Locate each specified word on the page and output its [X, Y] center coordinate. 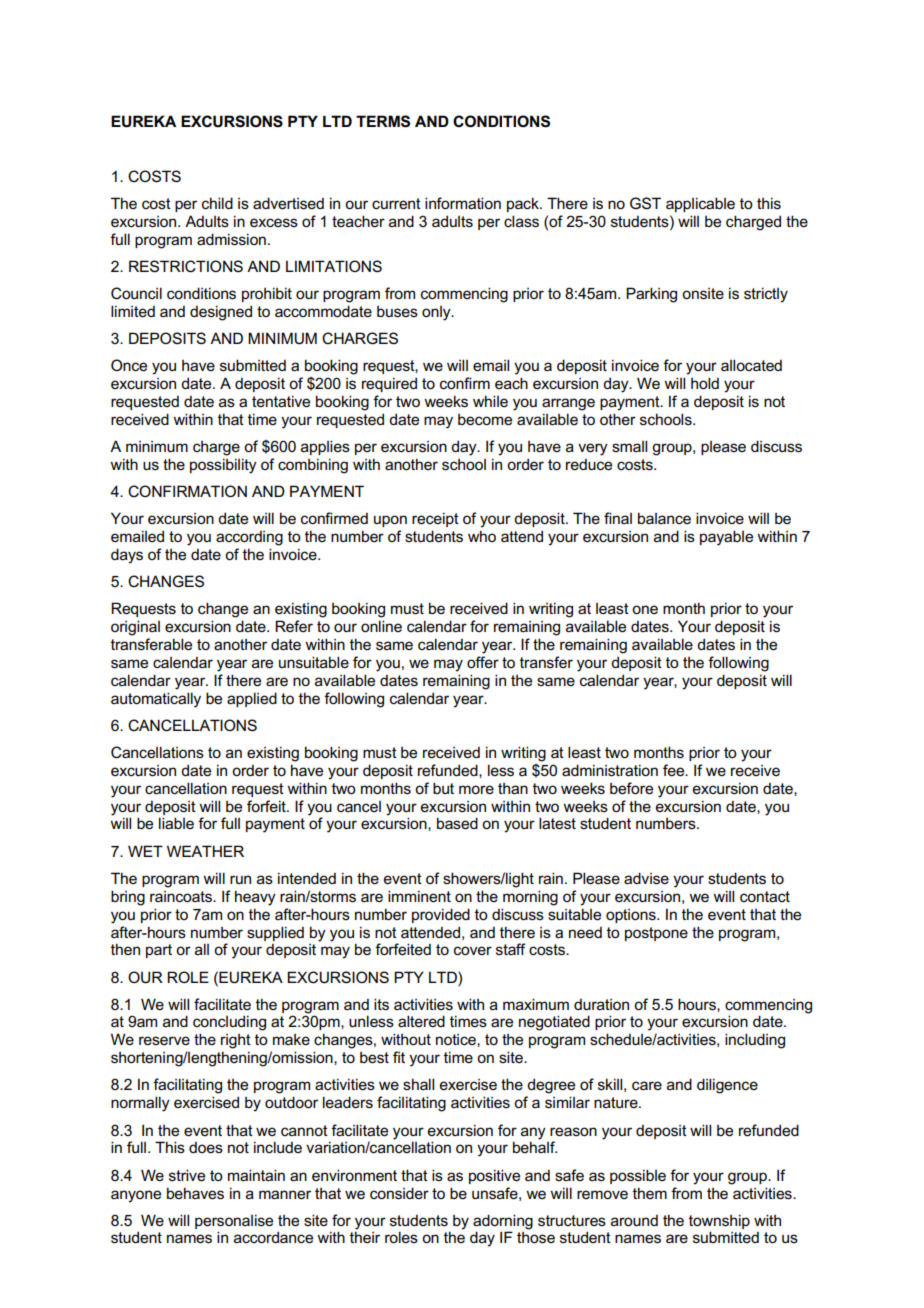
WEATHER [205, 851]
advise [646, 878]
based [457, 823]
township [719, 1221]
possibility [223, 466]
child [217, 203]
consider [399, 1193]
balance [664, 518]
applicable [700, 204]
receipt [435, 519]
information [463, 203]
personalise [234, 1221]
